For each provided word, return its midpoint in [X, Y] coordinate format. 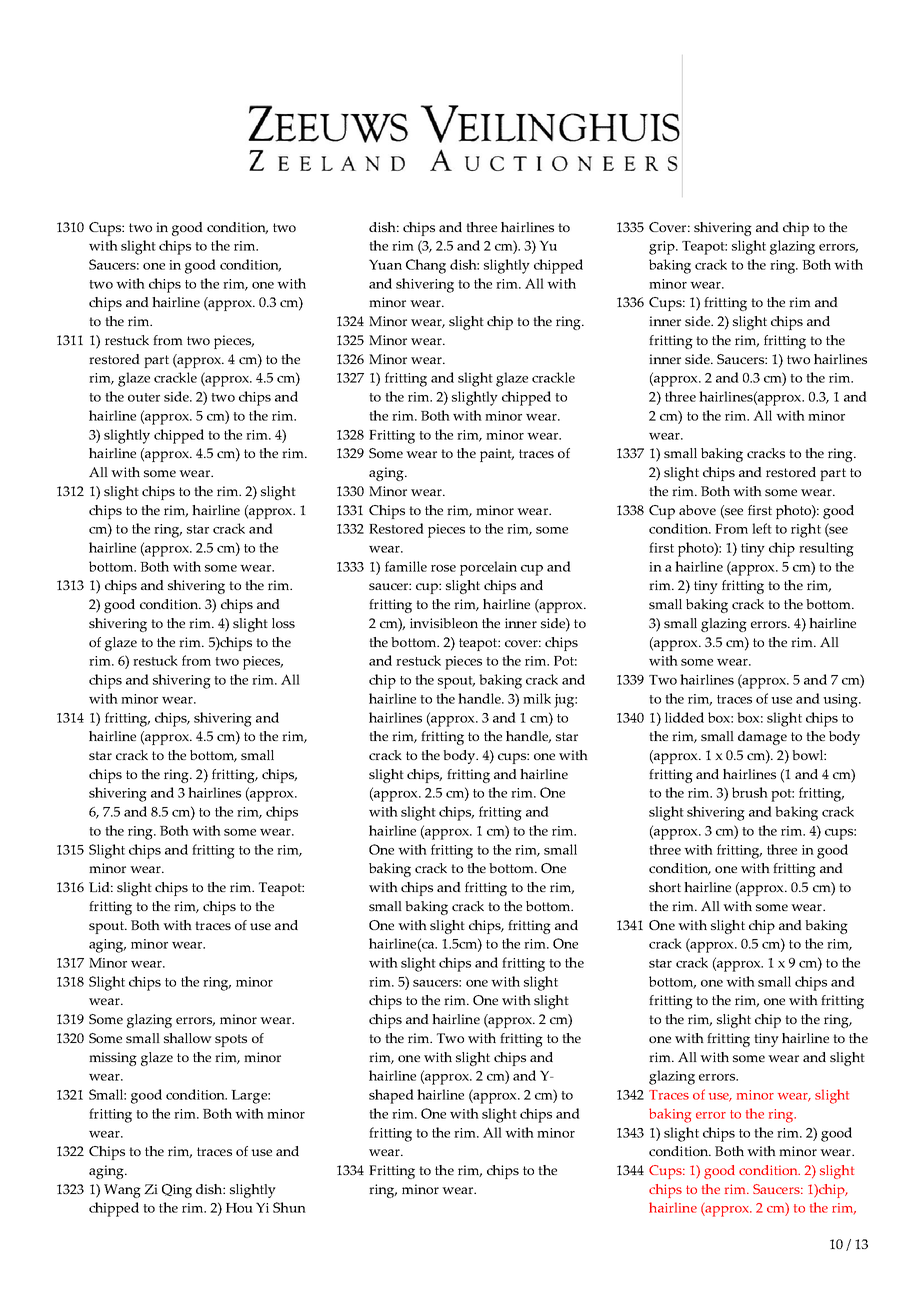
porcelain [488, 568]
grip [663, 248]
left [762, 528]
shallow [188, 1038]
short [665, 887]
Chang [426, 266]
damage [762, 738]
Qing [177, 1191]
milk [537, 698]
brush [750, 792]
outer [144, 397]
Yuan [385, 264]
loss [283, 623]
